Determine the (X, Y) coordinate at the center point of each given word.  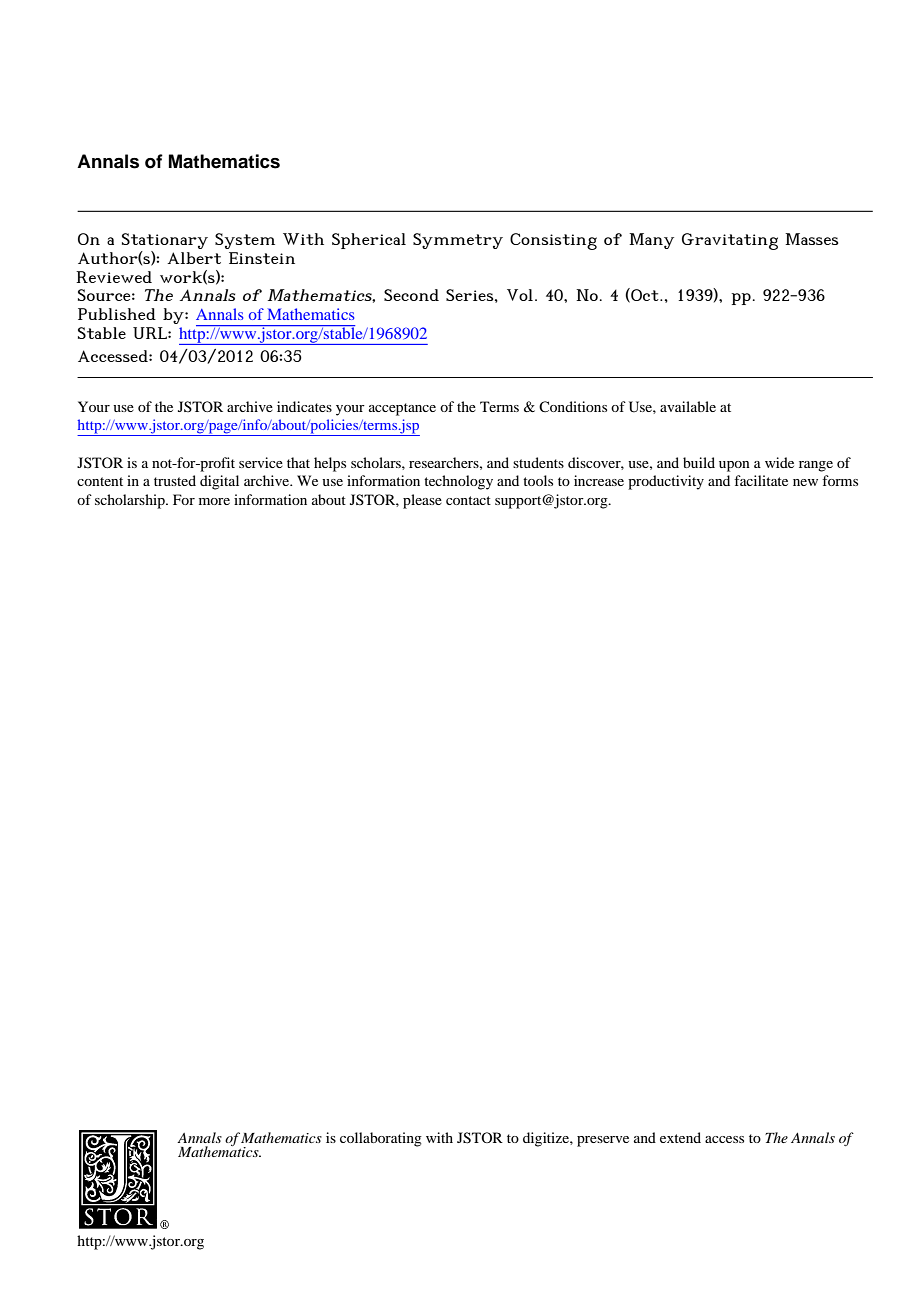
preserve (603, 1141)
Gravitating (730, 241)
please (422, 501)
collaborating (381, 1139)
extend (680, 1137)
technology (458, 482)
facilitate (761, 480)
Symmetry (458, 241)
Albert (194, 258)
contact (468, 500)
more (214, 501)
